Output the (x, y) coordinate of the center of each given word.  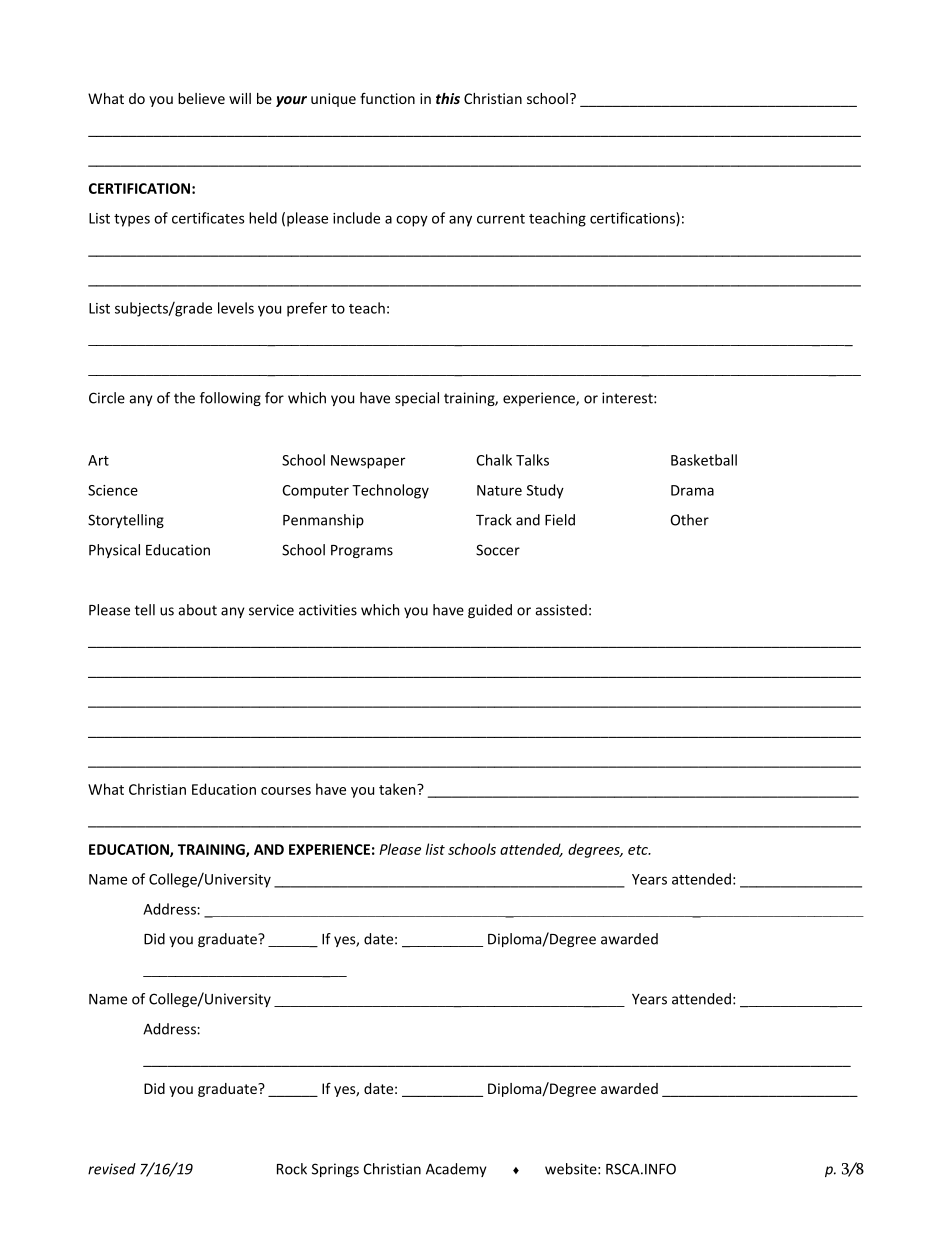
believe (201, 98)
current (501, 219)
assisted (561, 610)
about (197, 610)
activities (328, 610)
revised (112, 1169)
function (387, 98)
